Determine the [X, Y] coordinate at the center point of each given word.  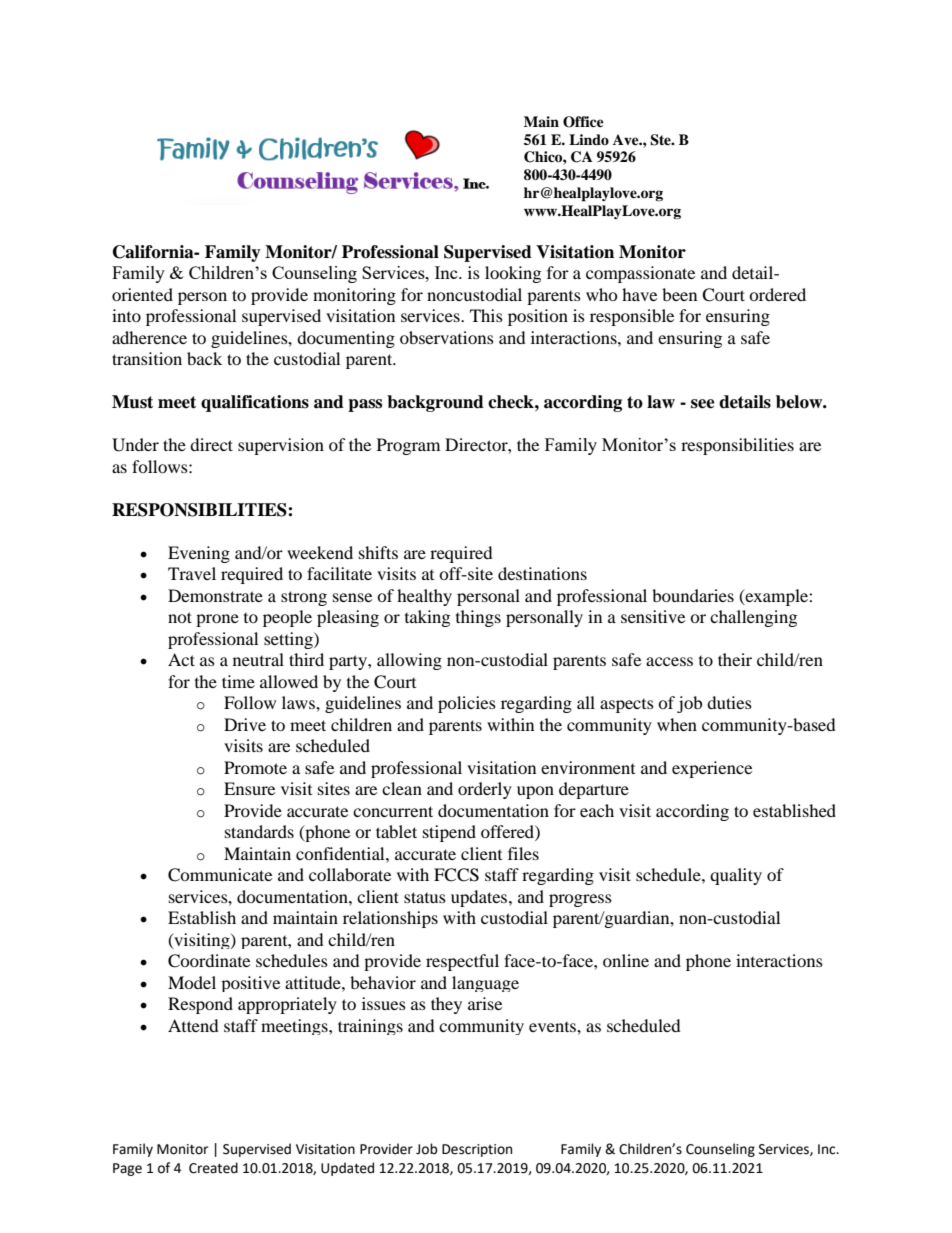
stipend [449, 833]
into [126, 315]
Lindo [589, 139]
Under [135, 445]
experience [712, 769]
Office [583, 122]
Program [408, 446]
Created [213, 1168]
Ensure [249, 788]
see [703, 404]
